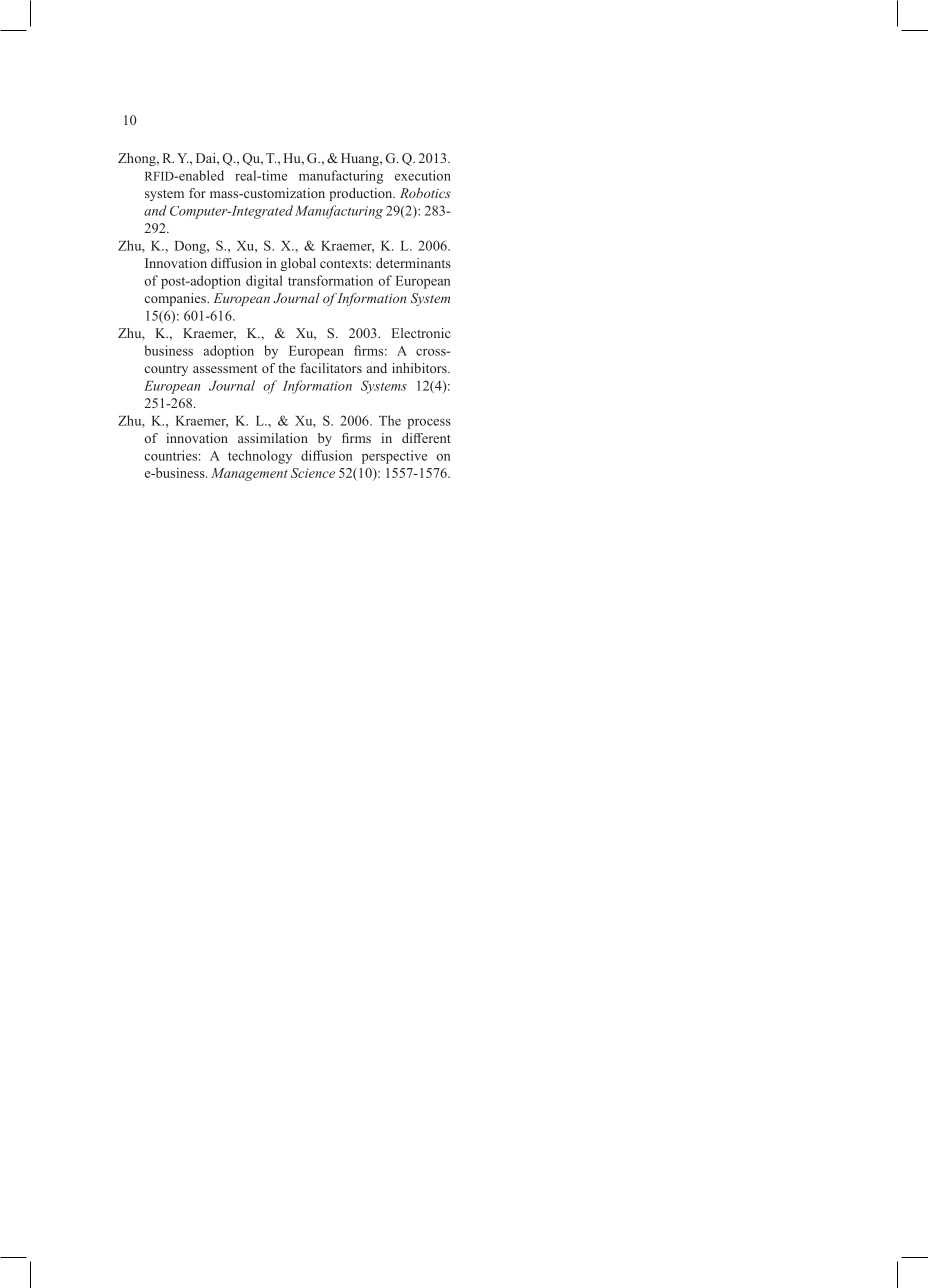 The height and width of the page is (1288, 928). What do you see at coordinates (313, 473) in the page?
I see `Science` at bounding box center [313, 473].
